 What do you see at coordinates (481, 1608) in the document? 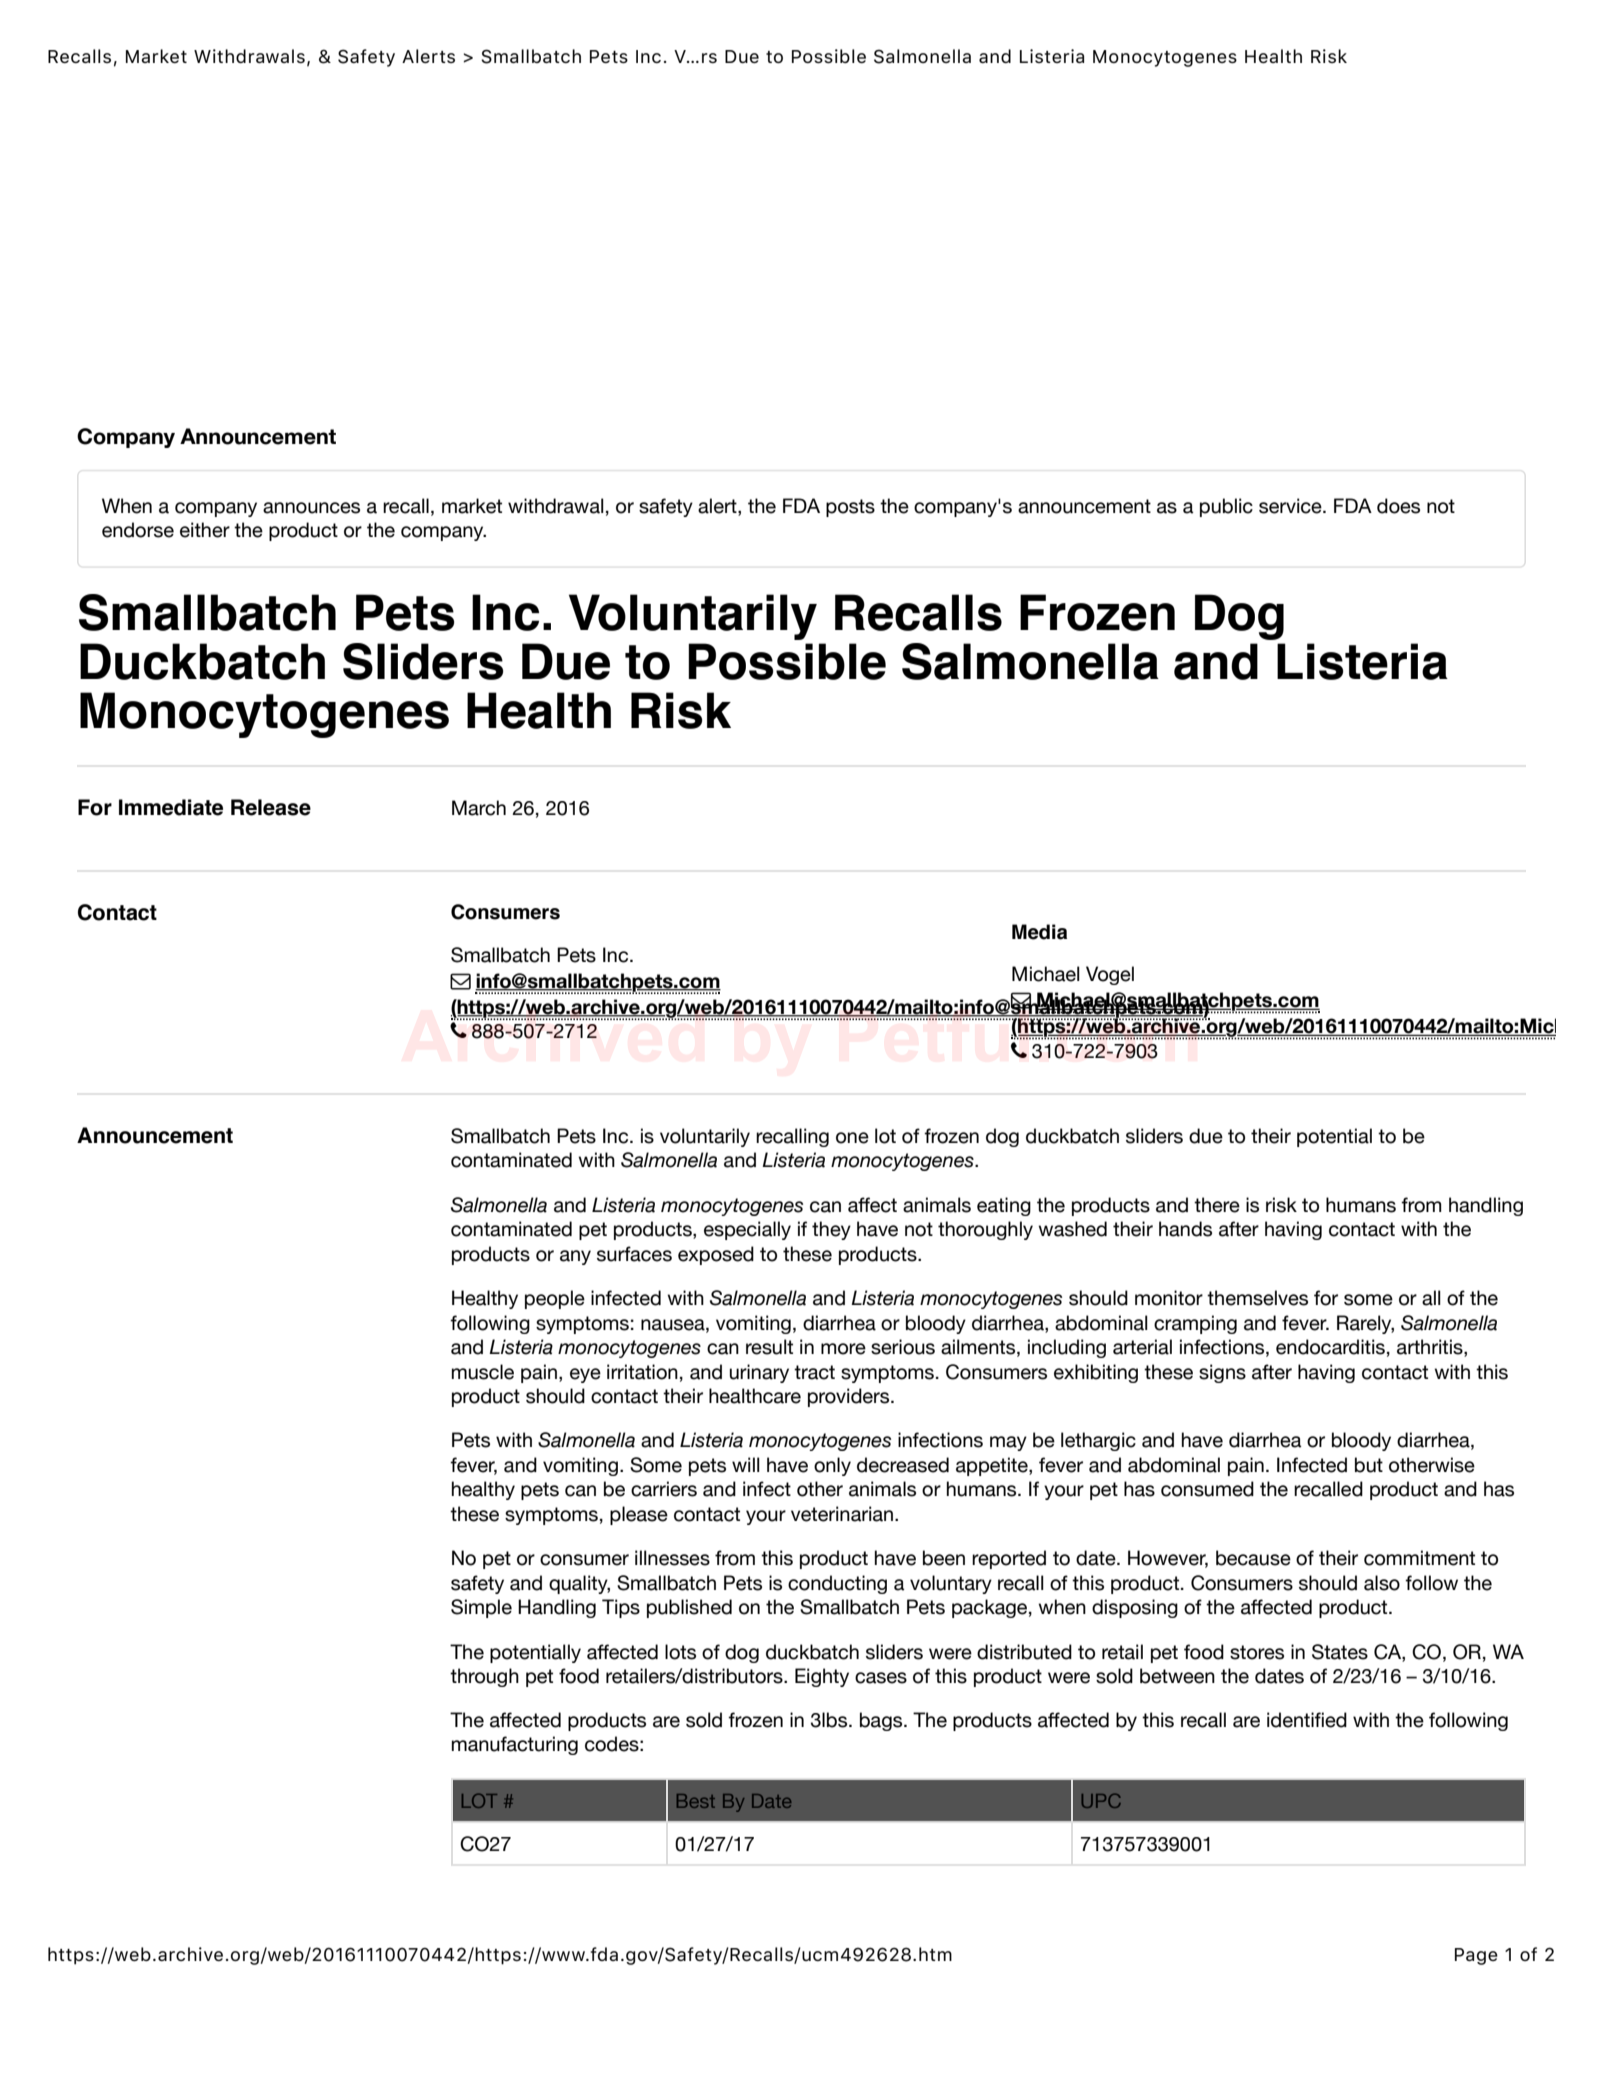
I see `Simple` at bounding box center [481, 1608].
